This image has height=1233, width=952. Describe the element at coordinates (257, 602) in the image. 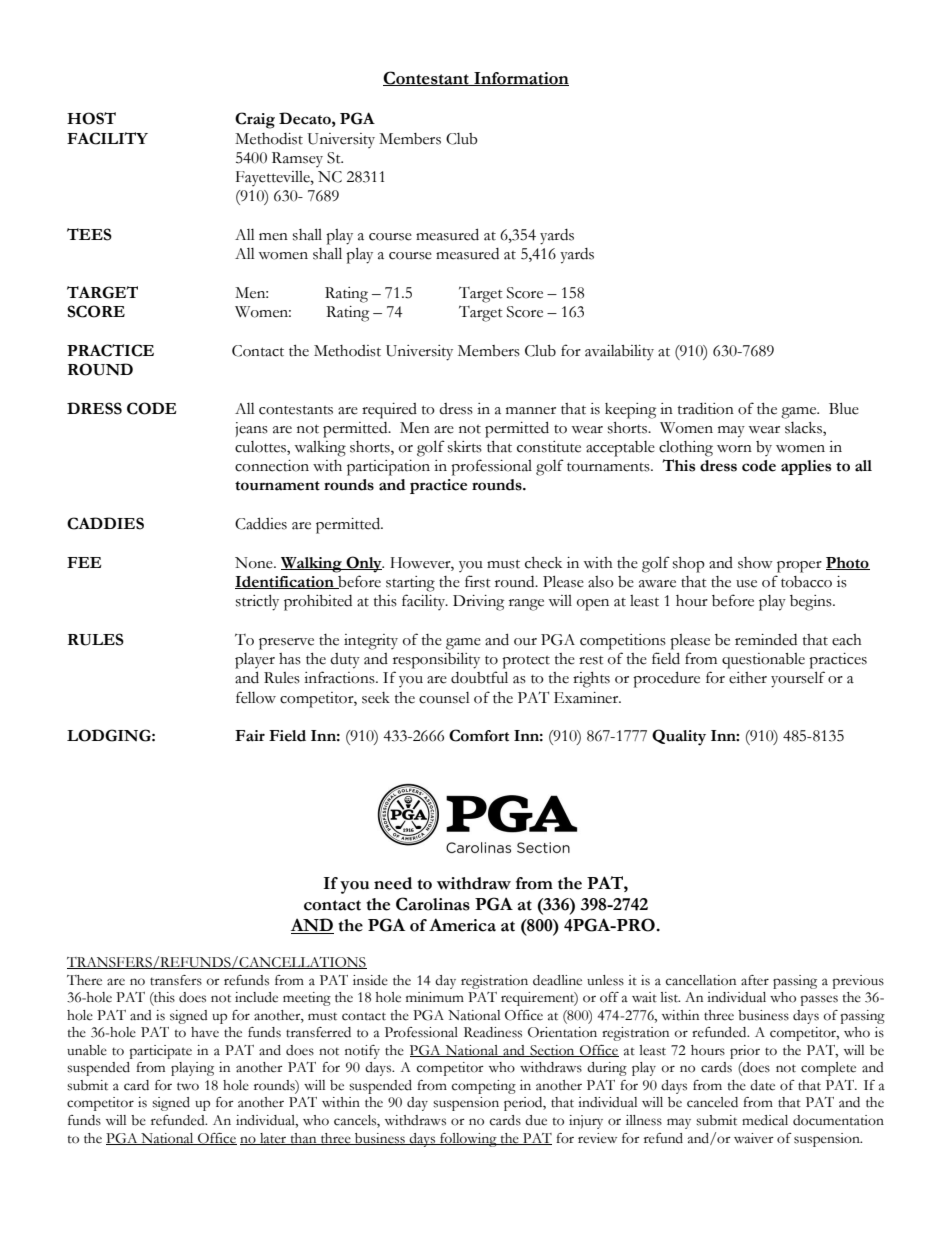

I see `strictly` at that location.
